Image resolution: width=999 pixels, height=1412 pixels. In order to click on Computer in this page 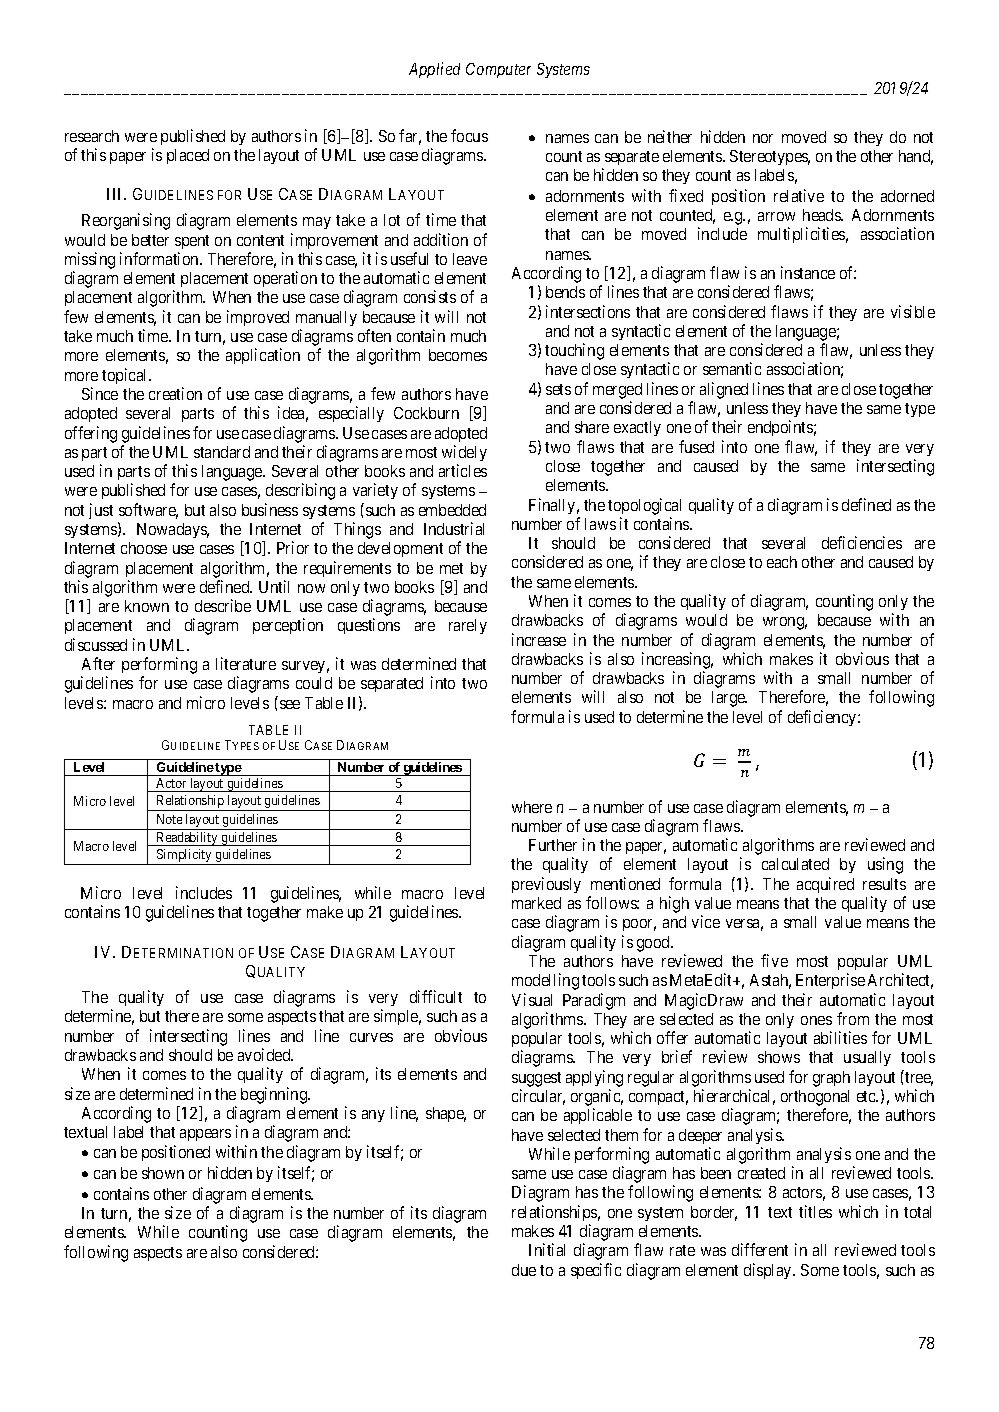, I will do `click(498, 70)`.
